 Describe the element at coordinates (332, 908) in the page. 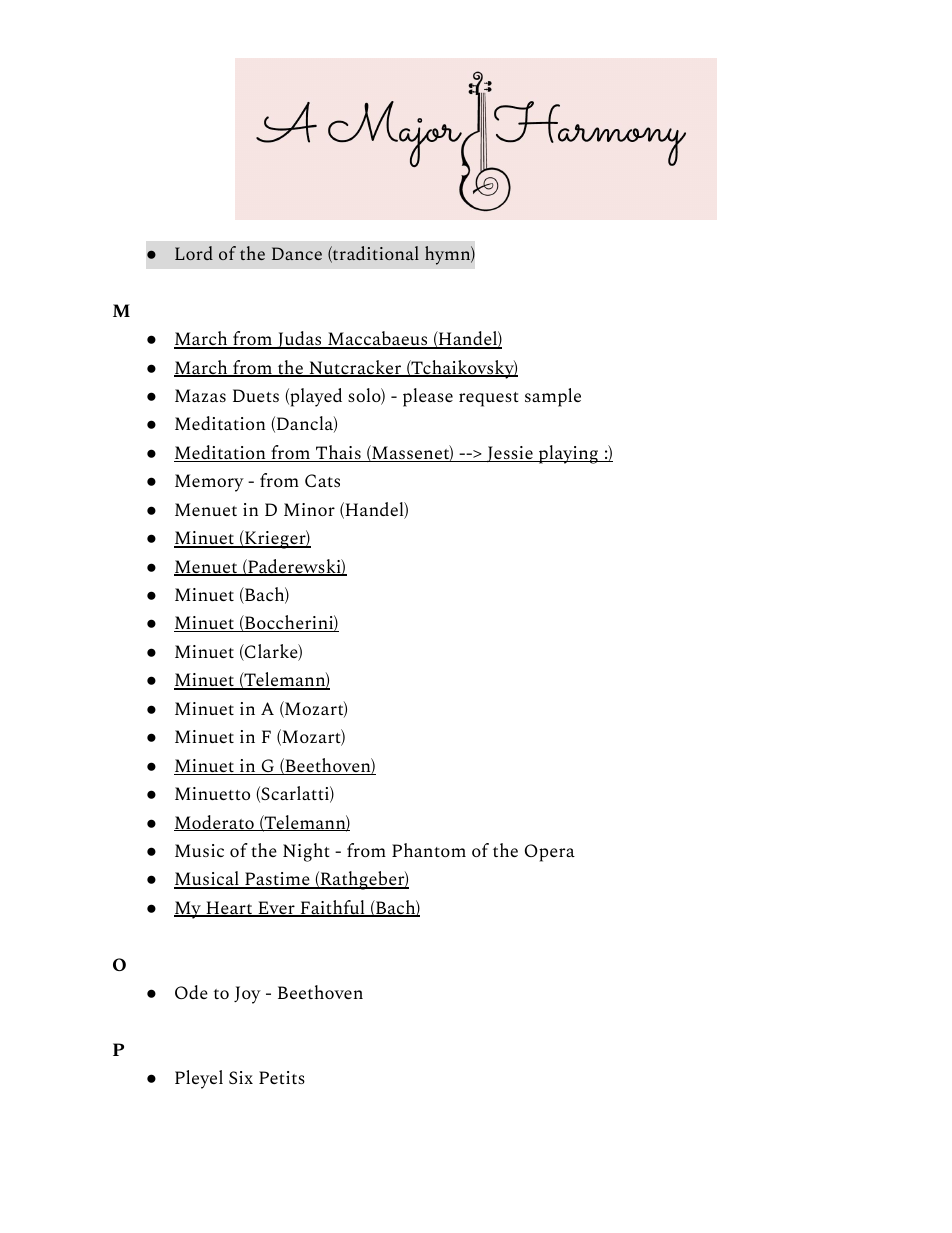

I see `Faithful` at that location.
